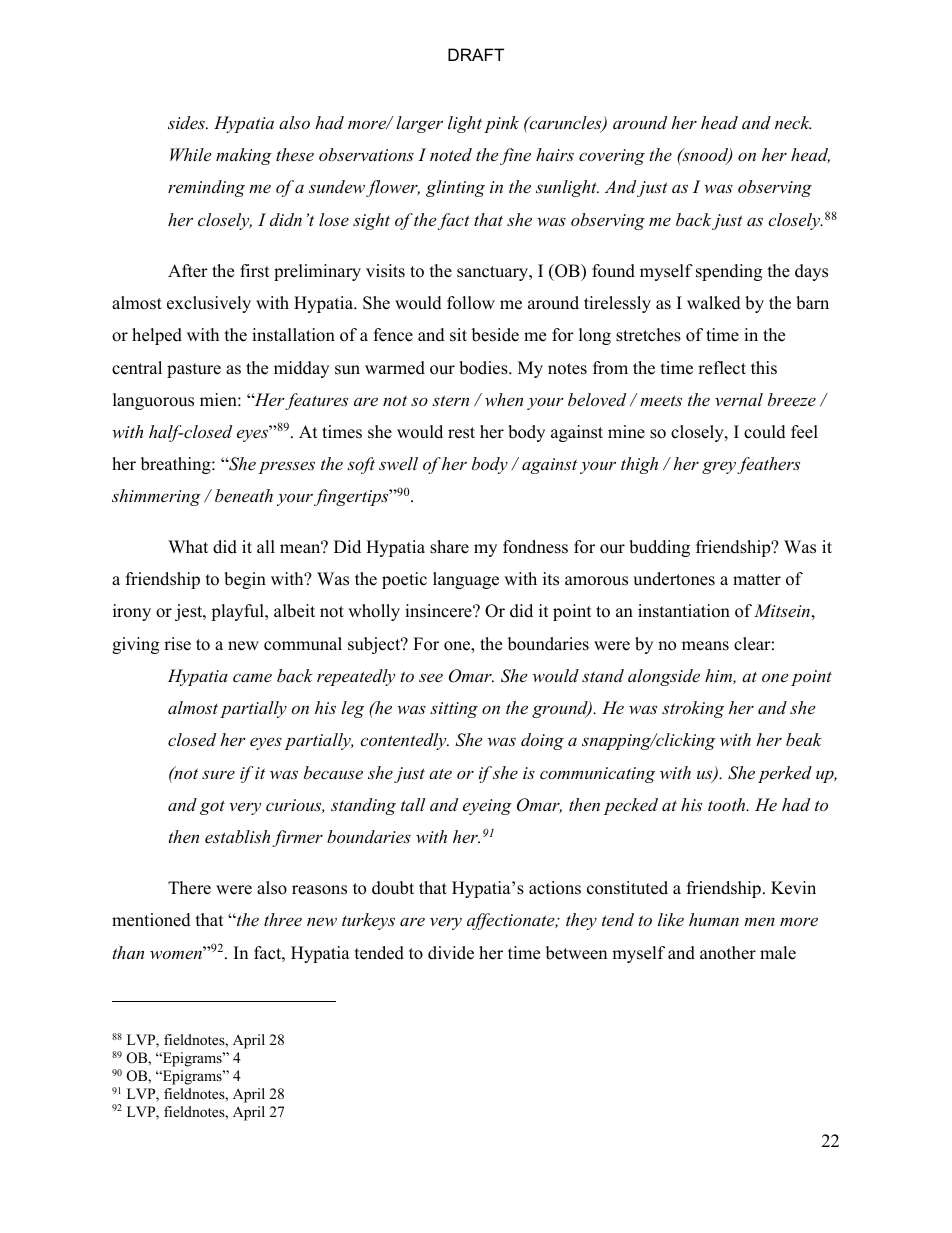  What do you see at coordinates (451, 953) in the document?
I see `divide` at bounding box center [451, 953].
